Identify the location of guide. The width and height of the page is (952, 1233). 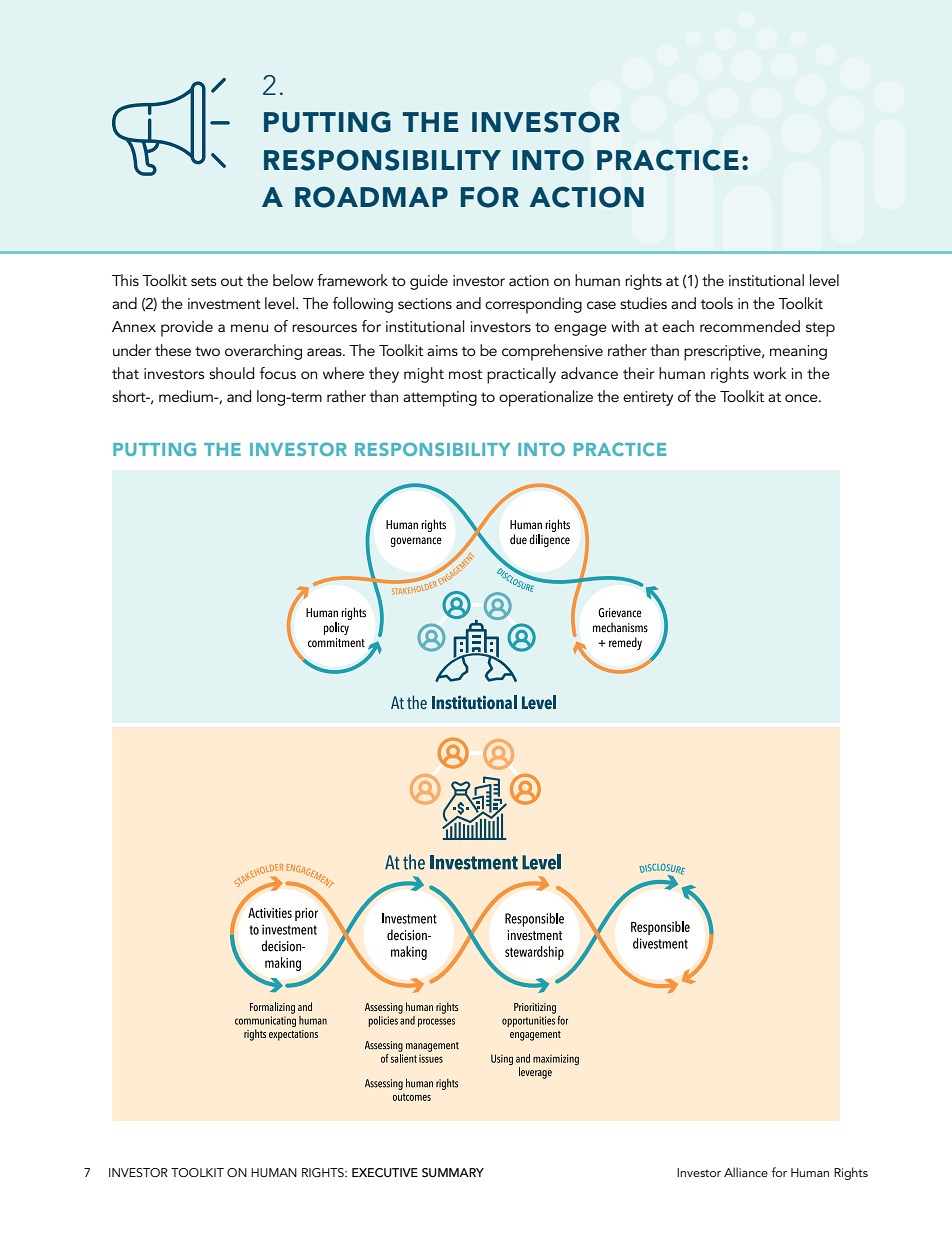
(429, 282).
